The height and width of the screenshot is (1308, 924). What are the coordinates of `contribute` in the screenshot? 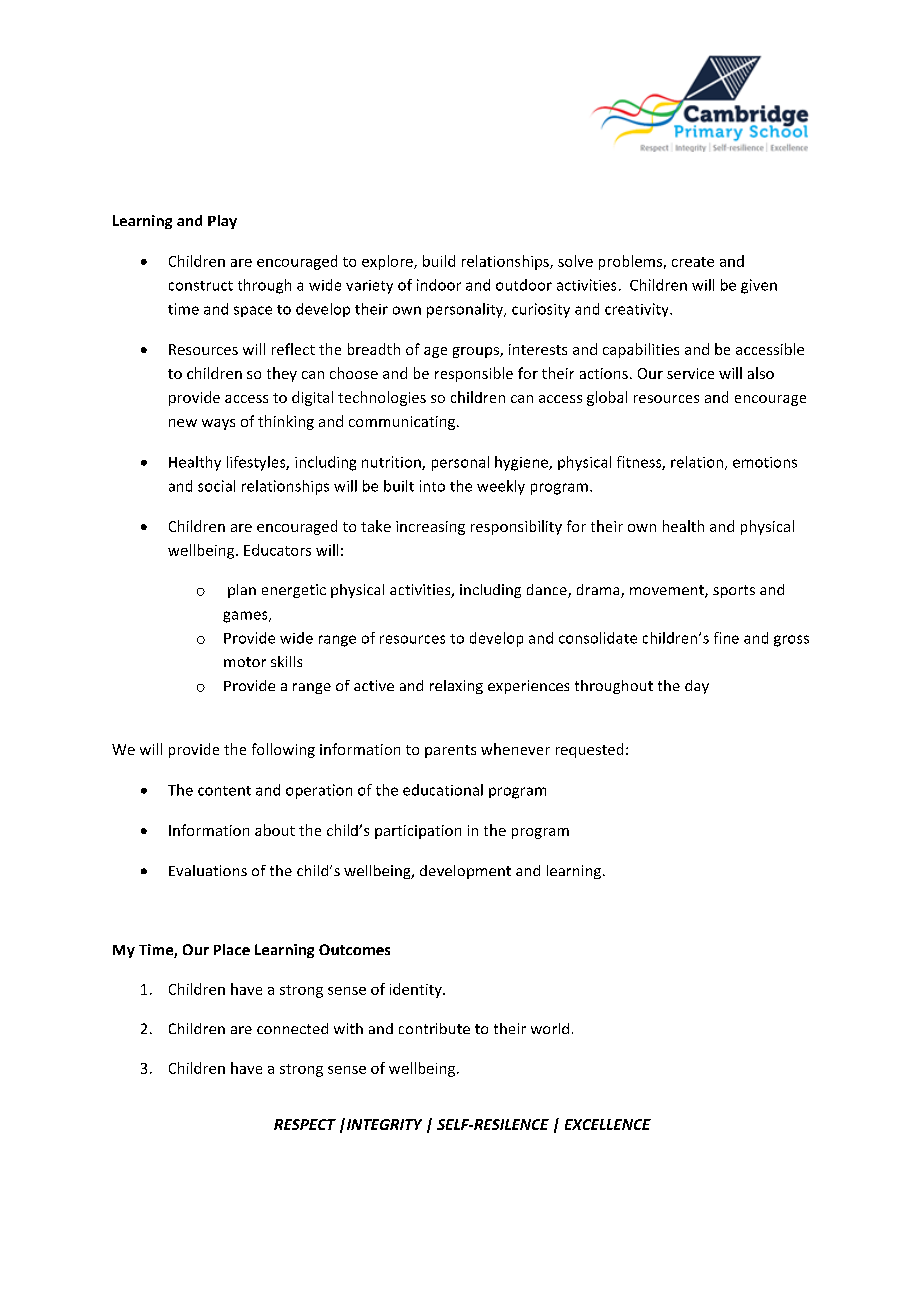 It's located at (434, 1028).
